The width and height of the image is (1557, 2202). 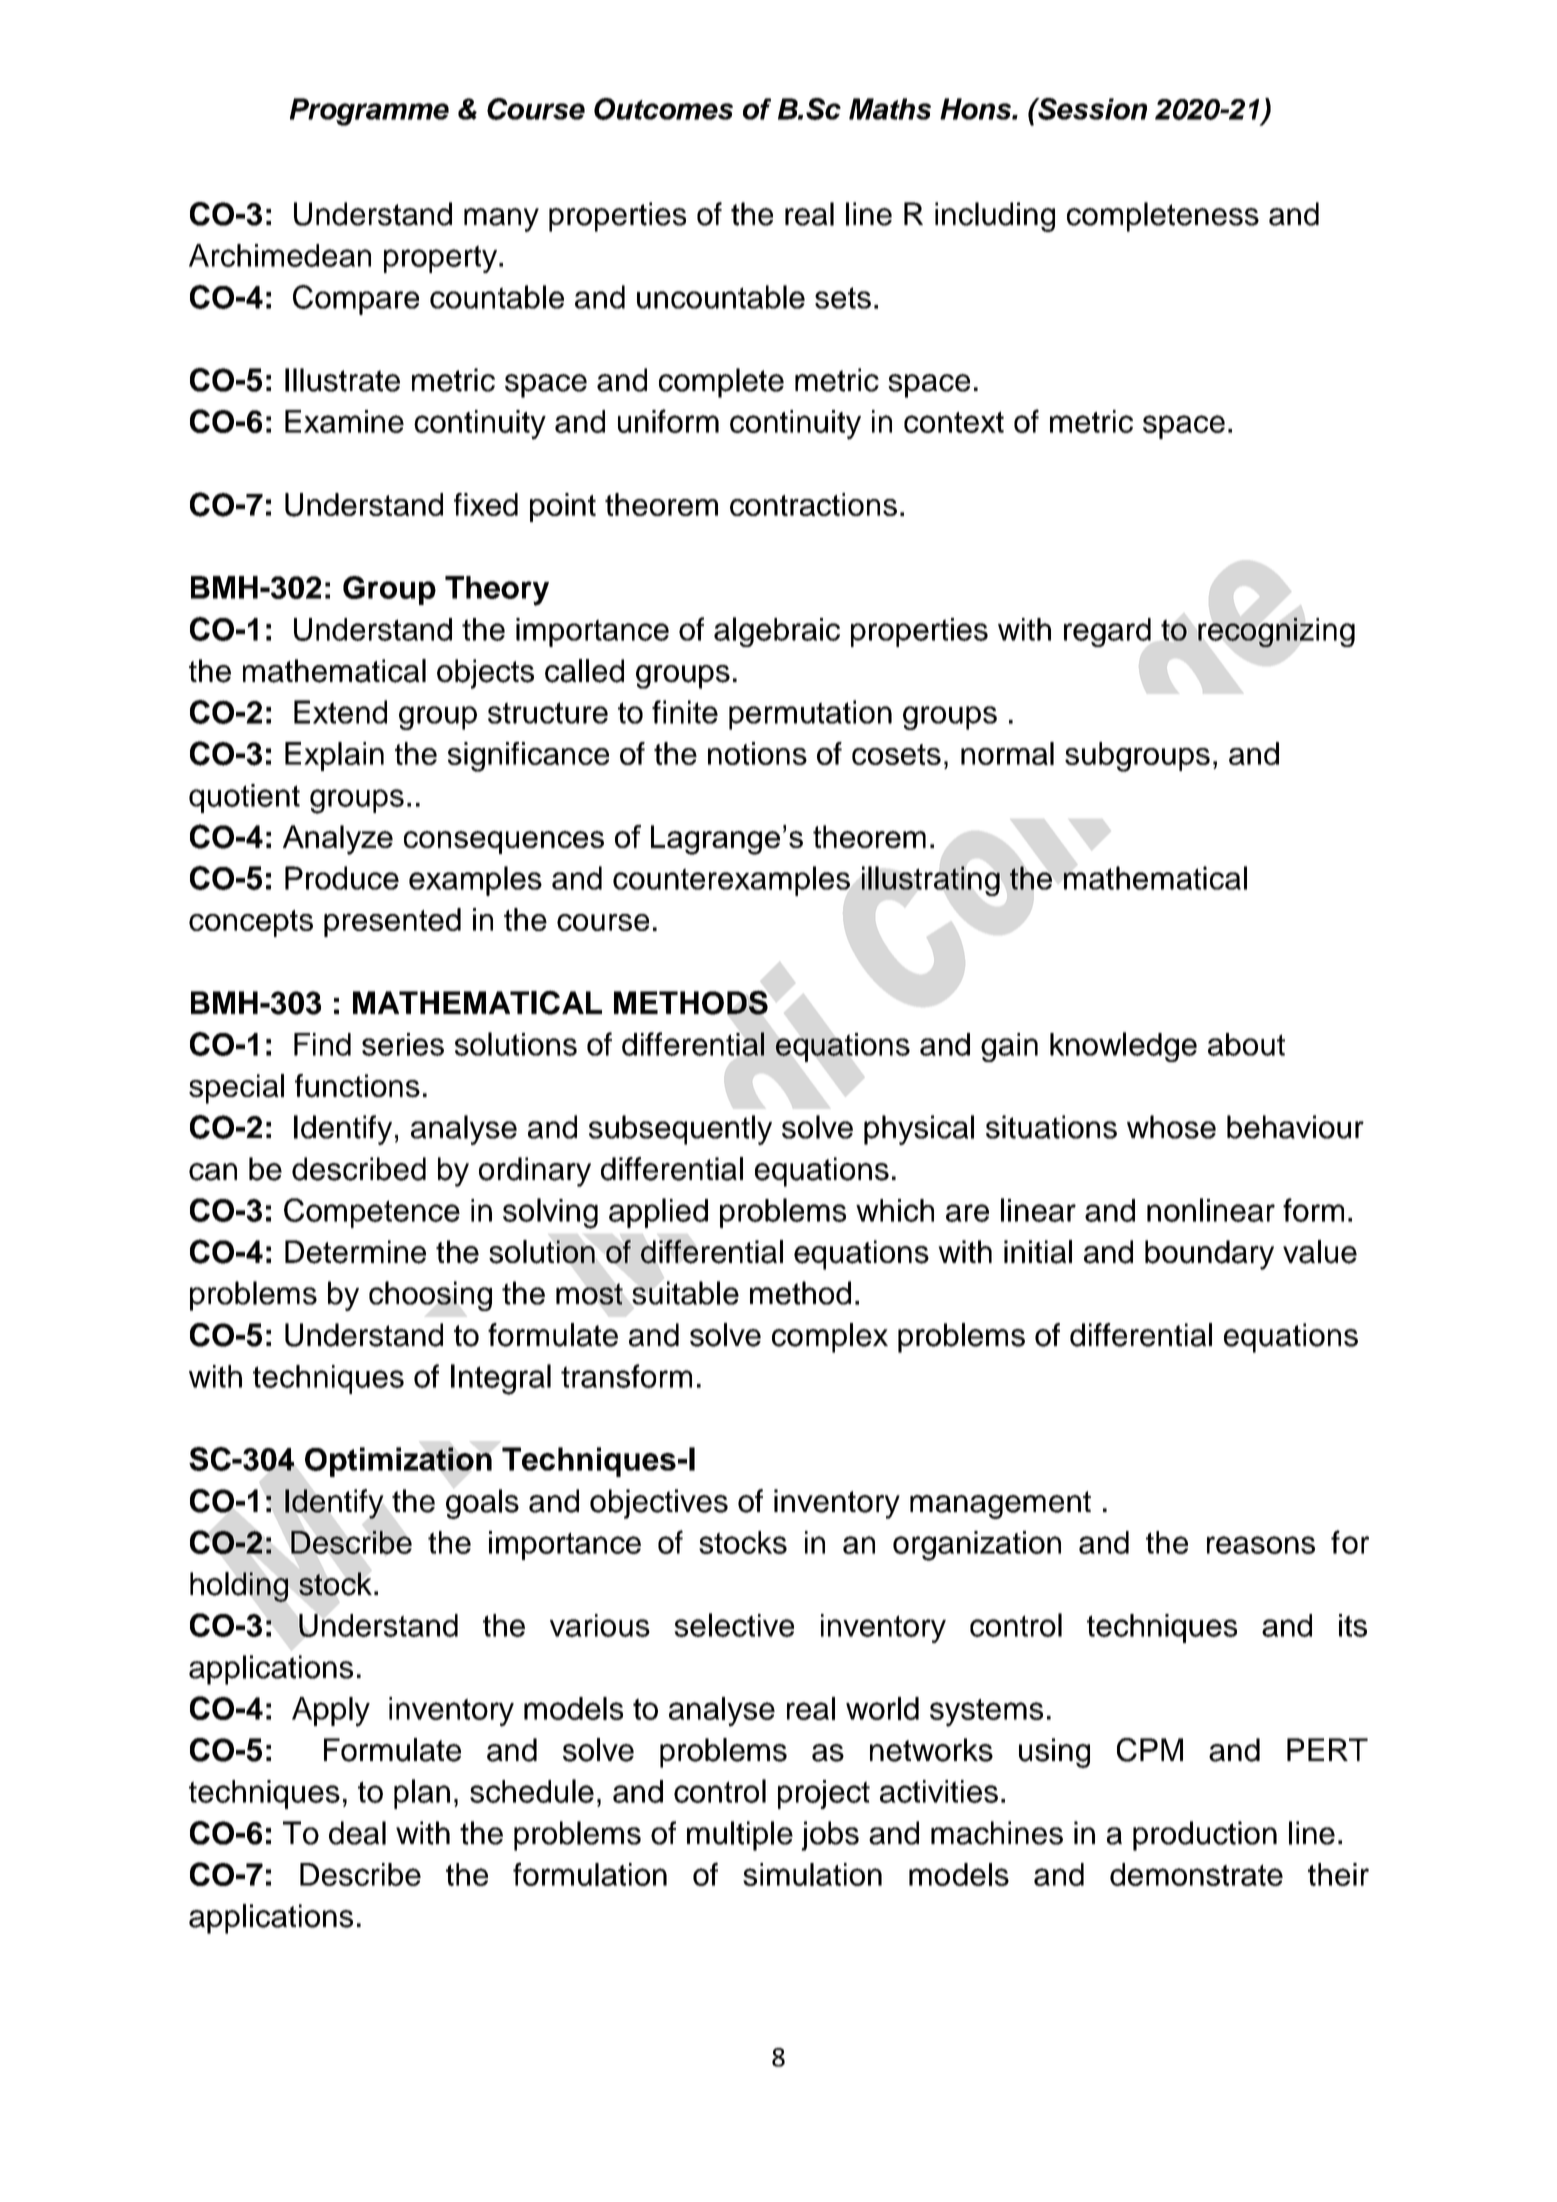 What do you see at coordinates (369, 112) in the image?
I see `Programme` at bounding box center [369, 112].
